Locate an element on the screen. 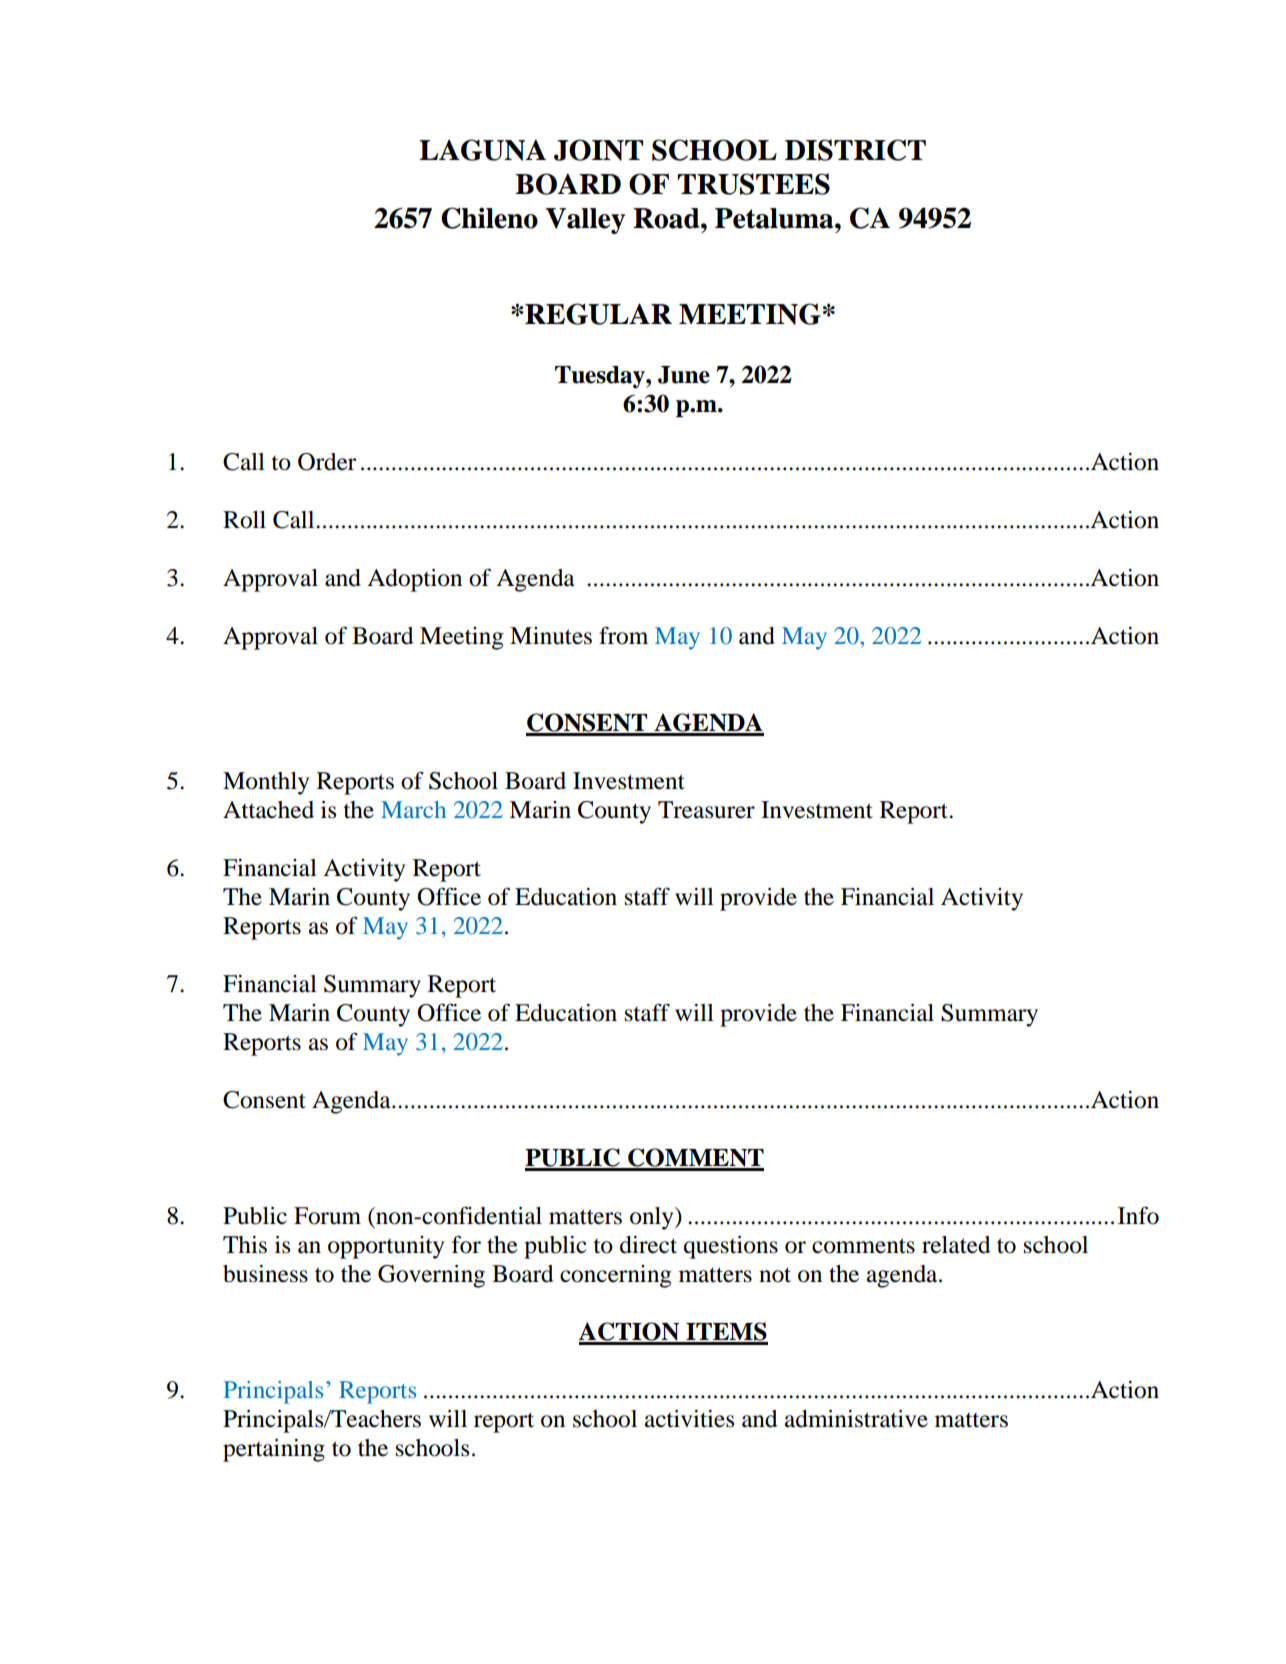  only is located at coordinates (653, 1218).
